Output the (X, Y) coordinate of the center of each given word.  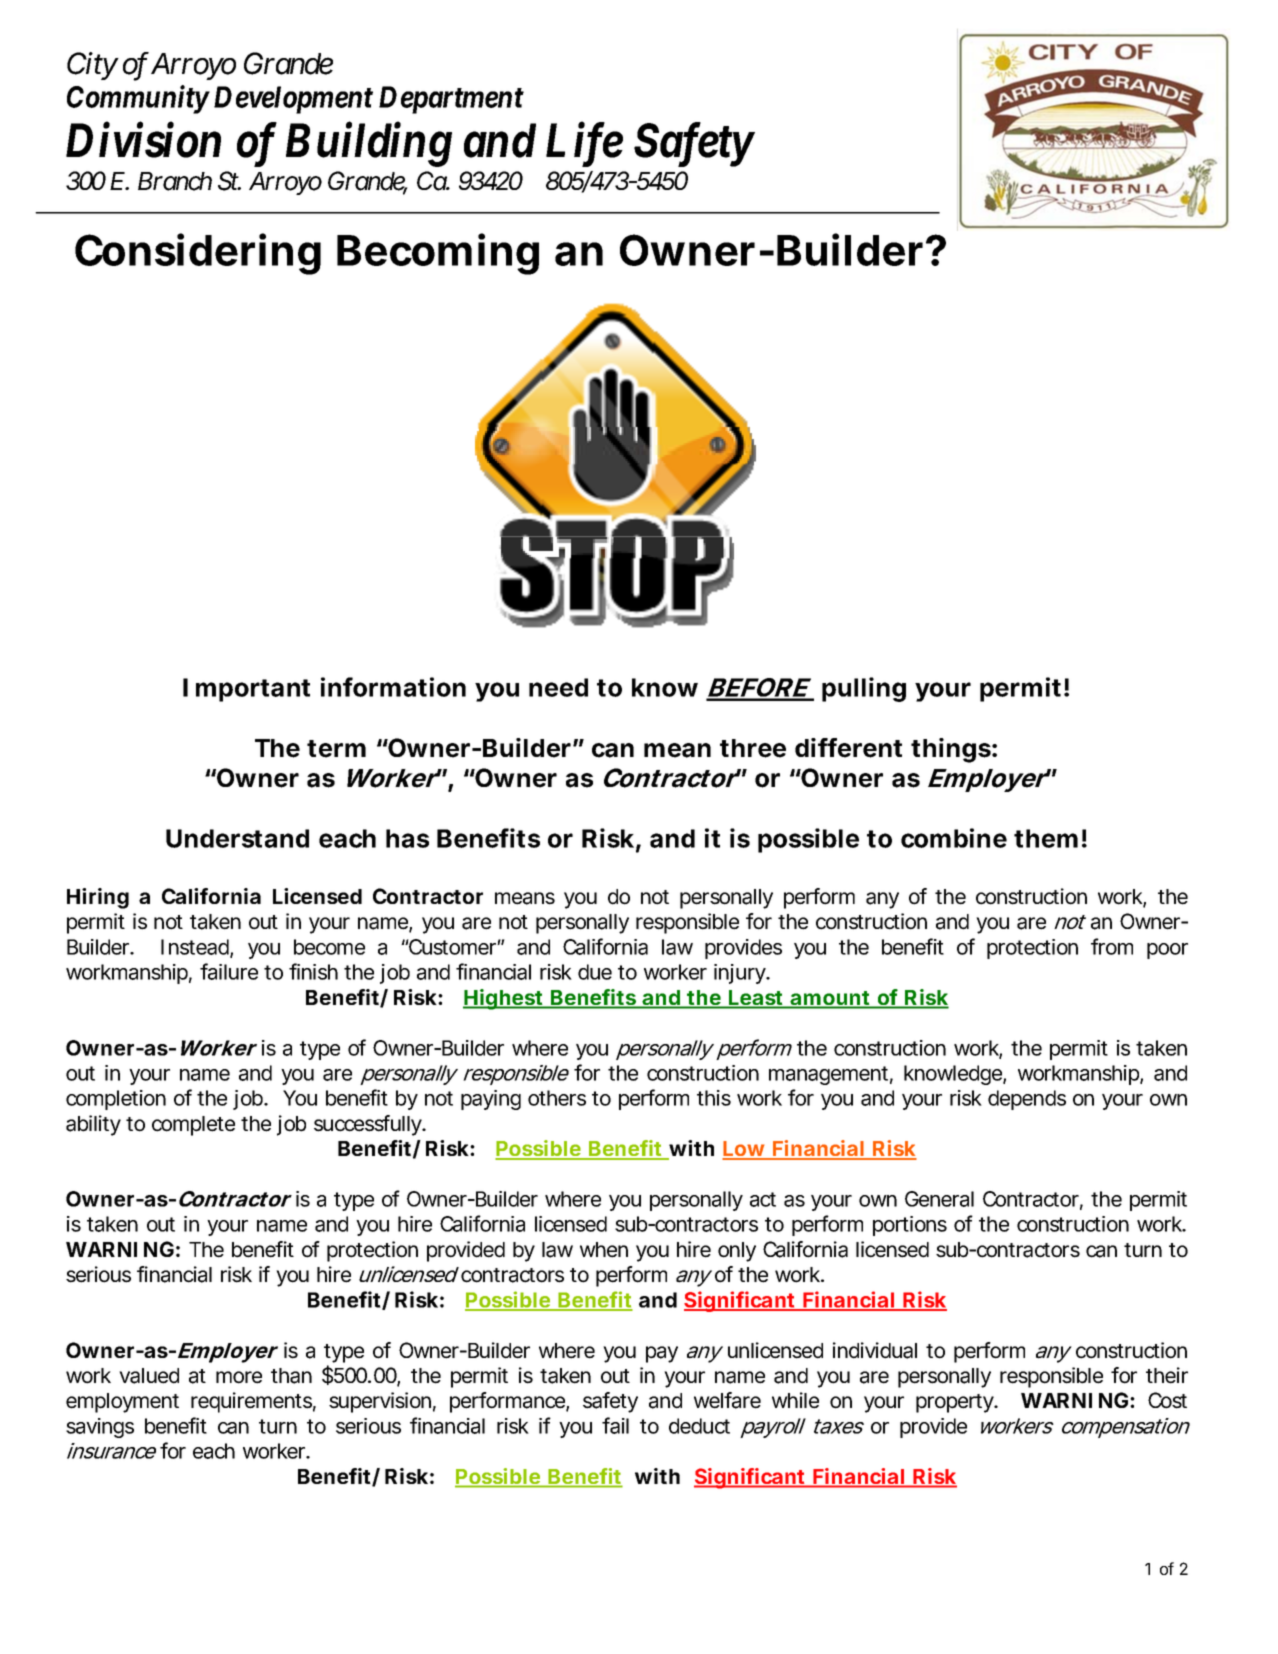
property (956, 1403)
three (753, 748)
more (239, 1377)
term (336, 749)
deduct (699, 1426)
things (951, 750)
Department (451, 100)
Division (143, 140)
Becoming (438, 254)
